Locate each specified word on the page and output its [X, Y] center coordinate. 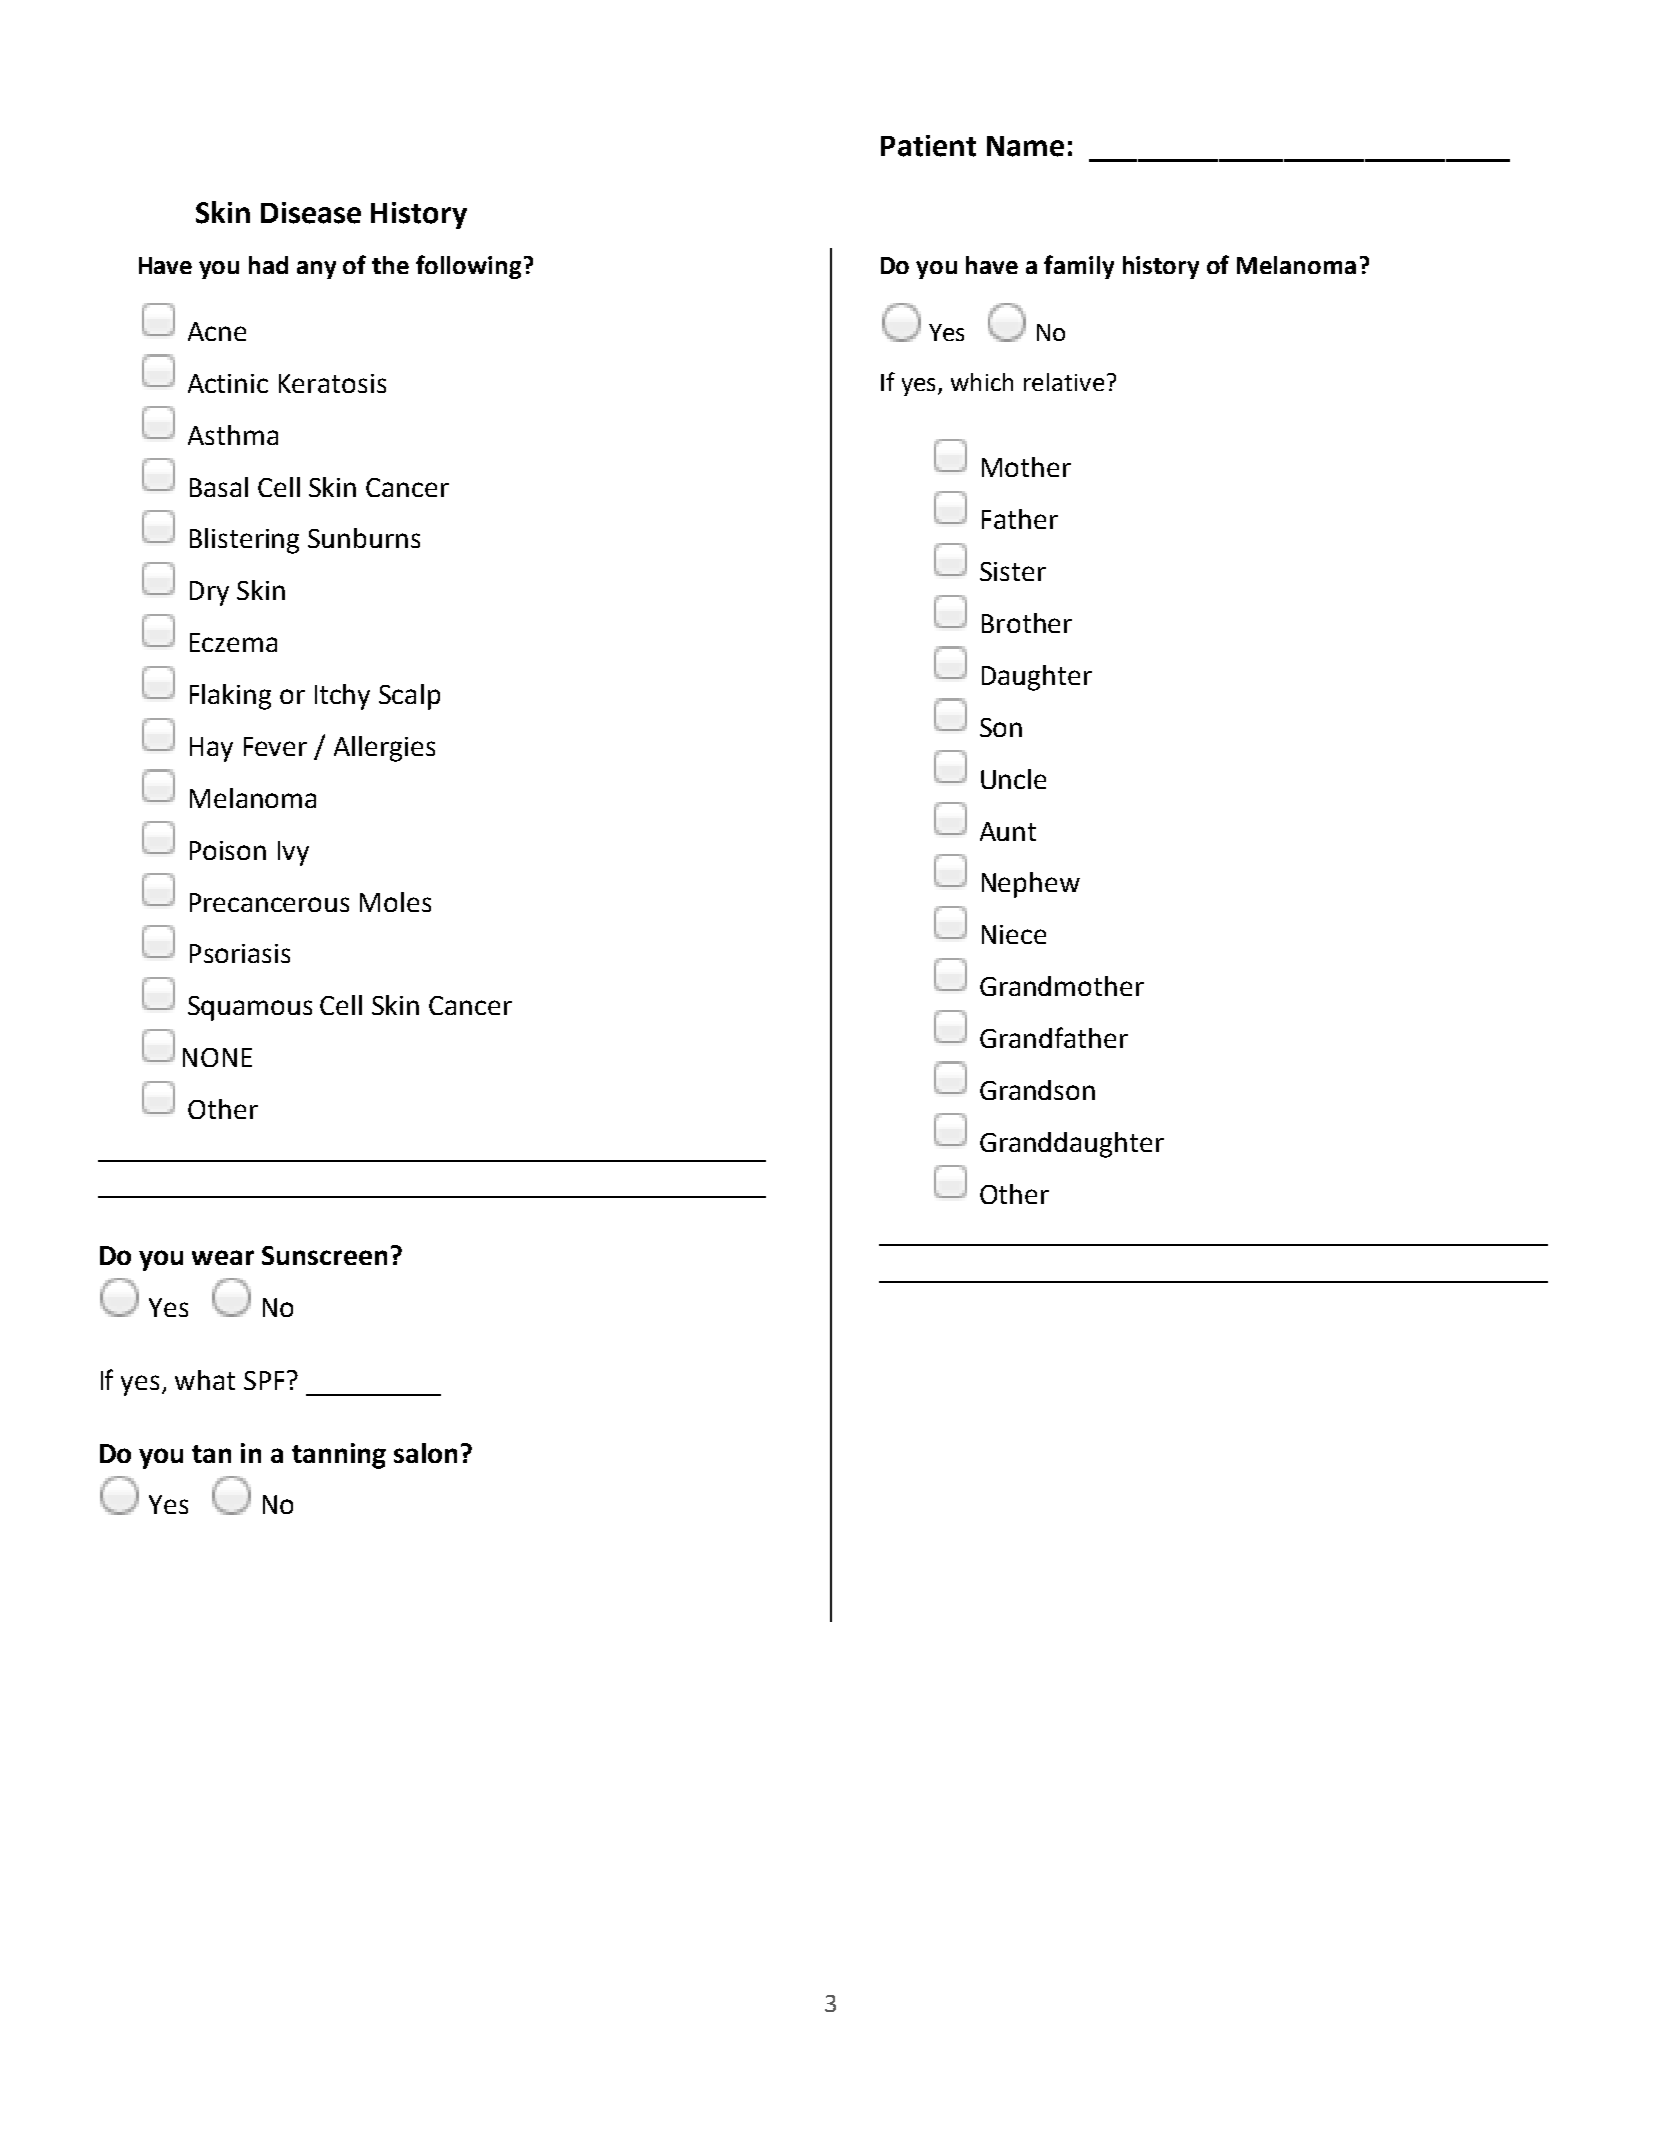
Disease [311, 213]
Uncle [1013, 779]
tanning [339, 1456]
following [468, 267]
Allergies [384, 749]
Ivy [293, 853]
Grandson [1037, 1090]
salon [425, 1453]
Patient [928, 146]
